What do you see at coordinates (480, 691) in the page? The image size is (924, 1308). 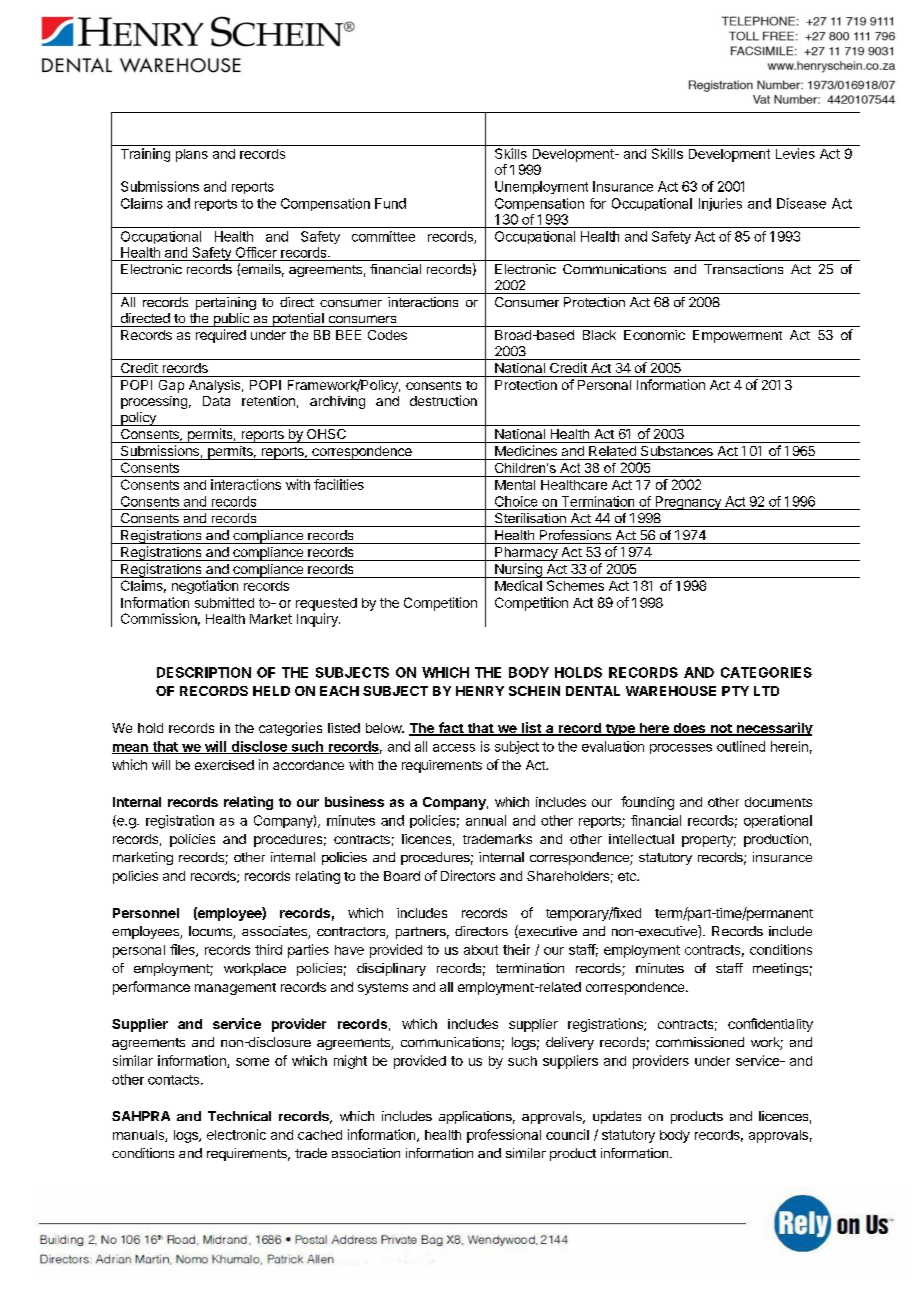 I see `HENRY` at bounding box center [480, 691].
